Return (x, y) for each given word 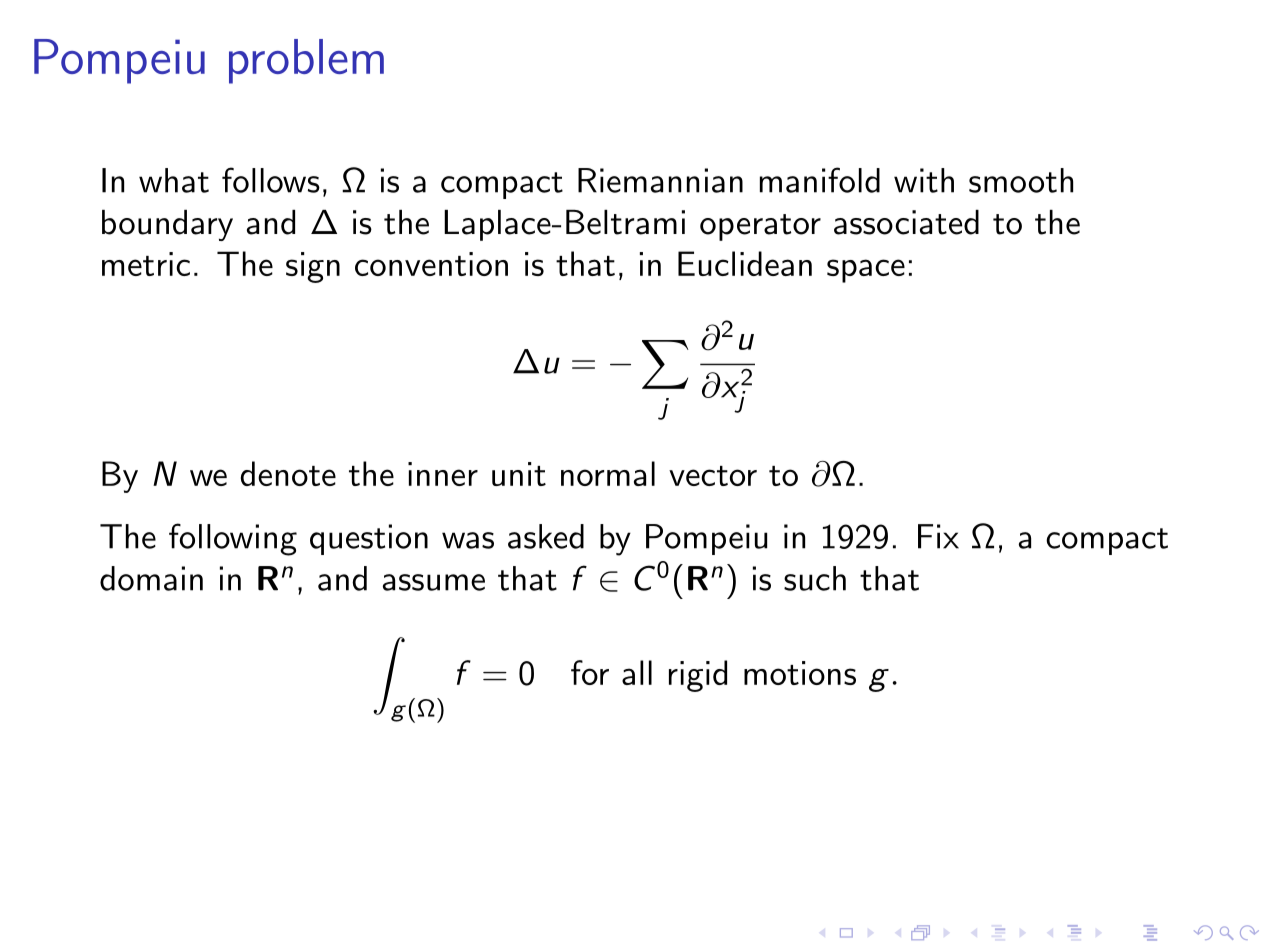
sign (313, 267)
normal (608, 473)
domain (151, 578)
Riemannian (660, 180)
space (866, 271)
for (590, 672)
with (924, 180)
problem (306, 61)
